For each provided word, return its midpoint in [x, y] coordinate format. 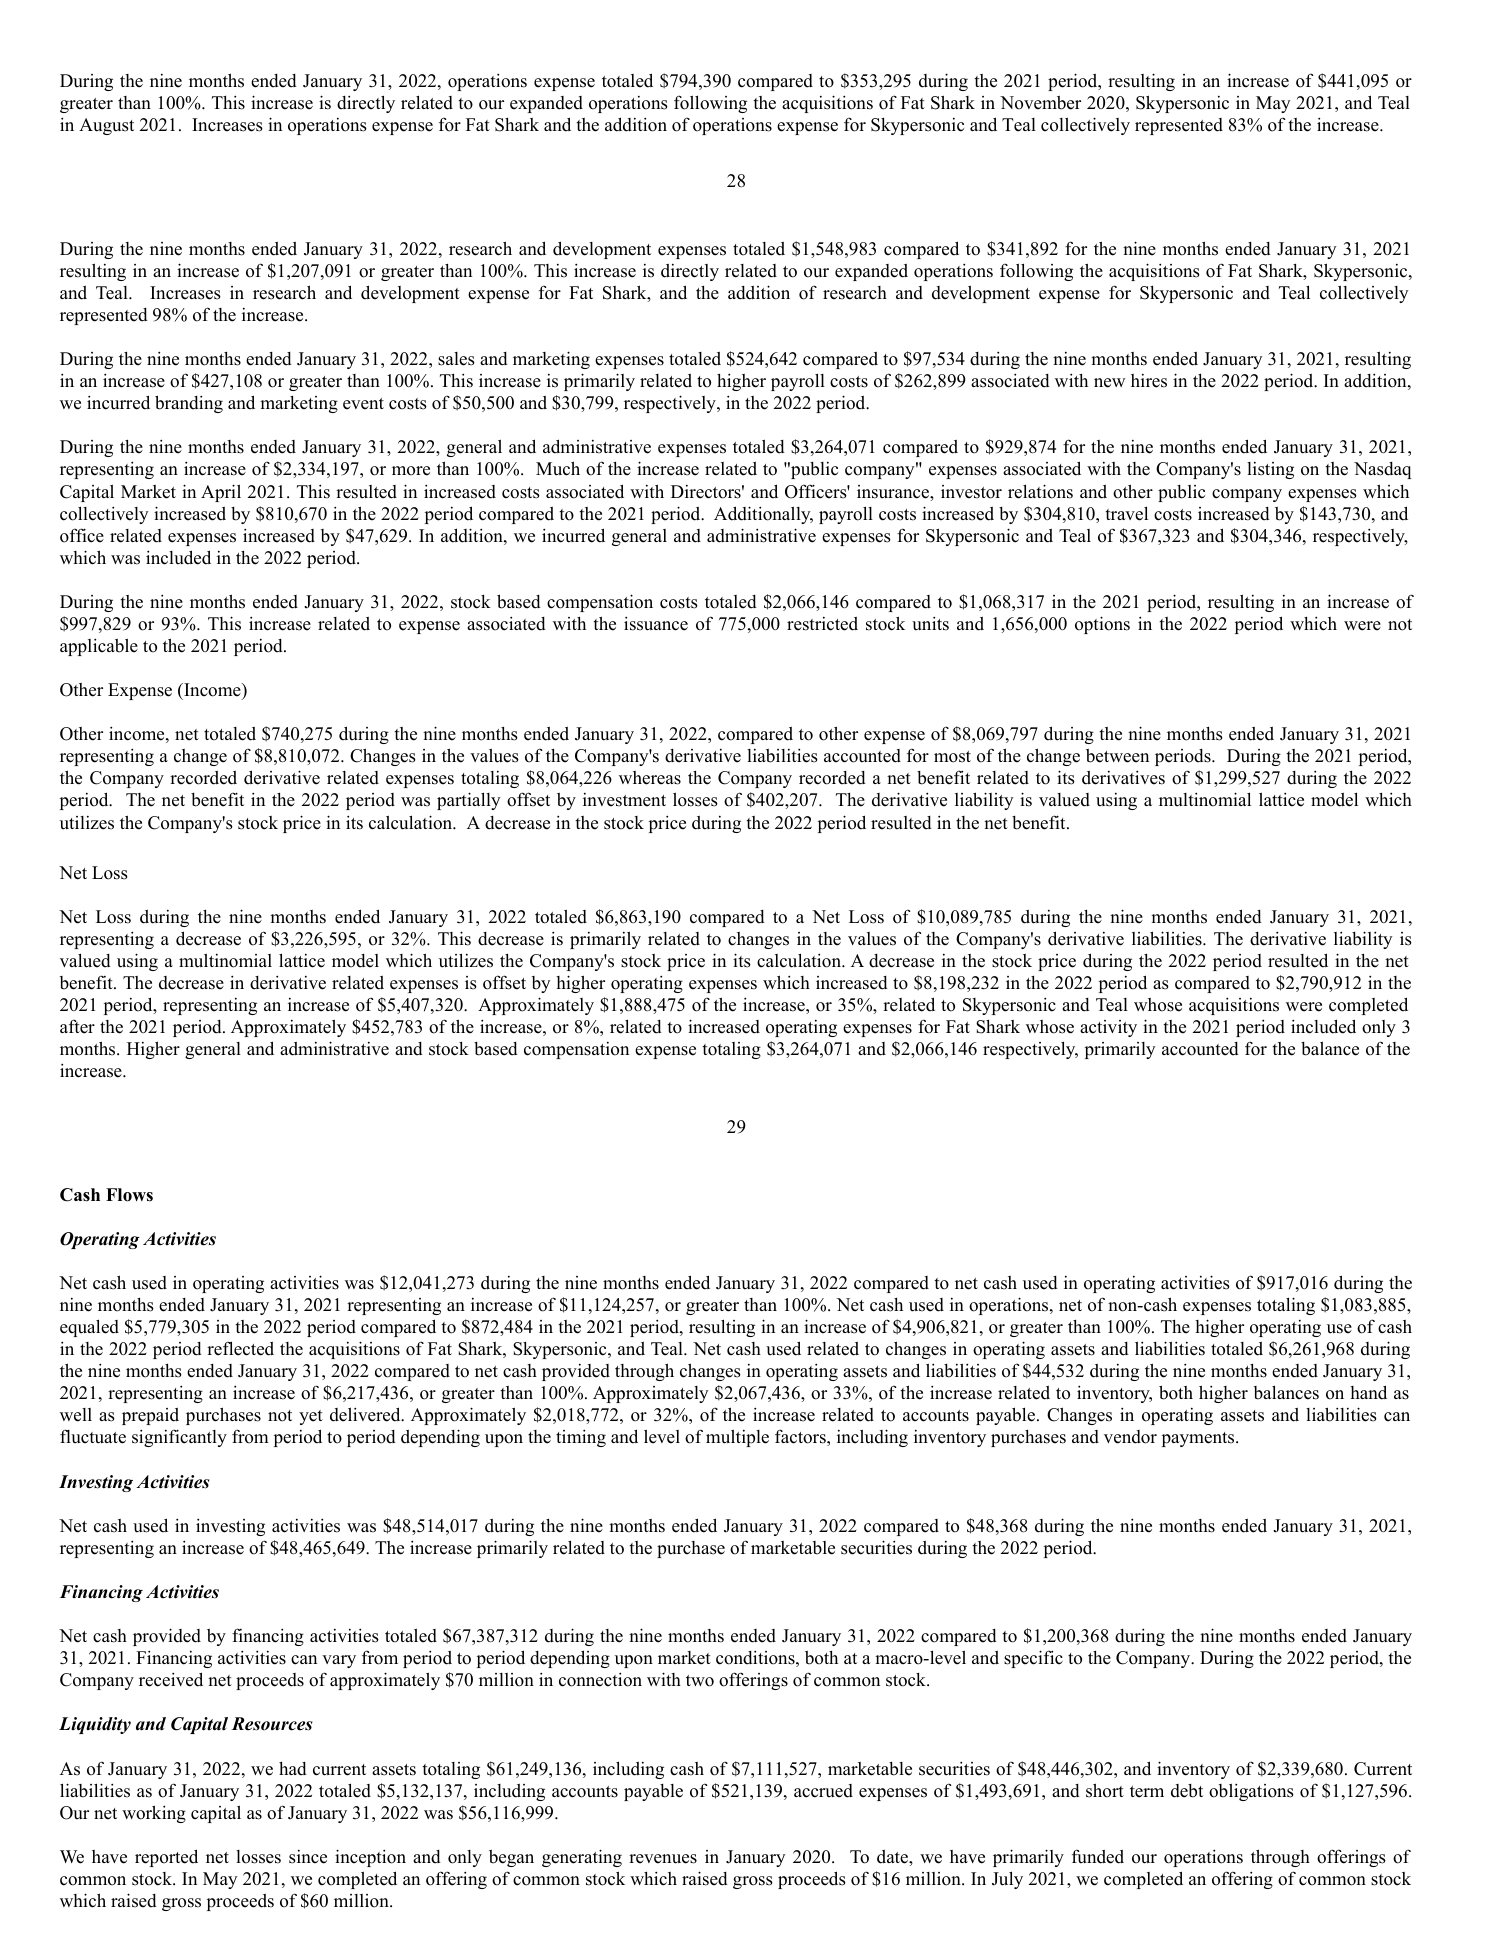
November [1040, 103]
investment [624, 800]
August [106, 126]
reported [166, 1858]
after [77, 1026]
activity [1108, 1028]
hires [1149, 381]
